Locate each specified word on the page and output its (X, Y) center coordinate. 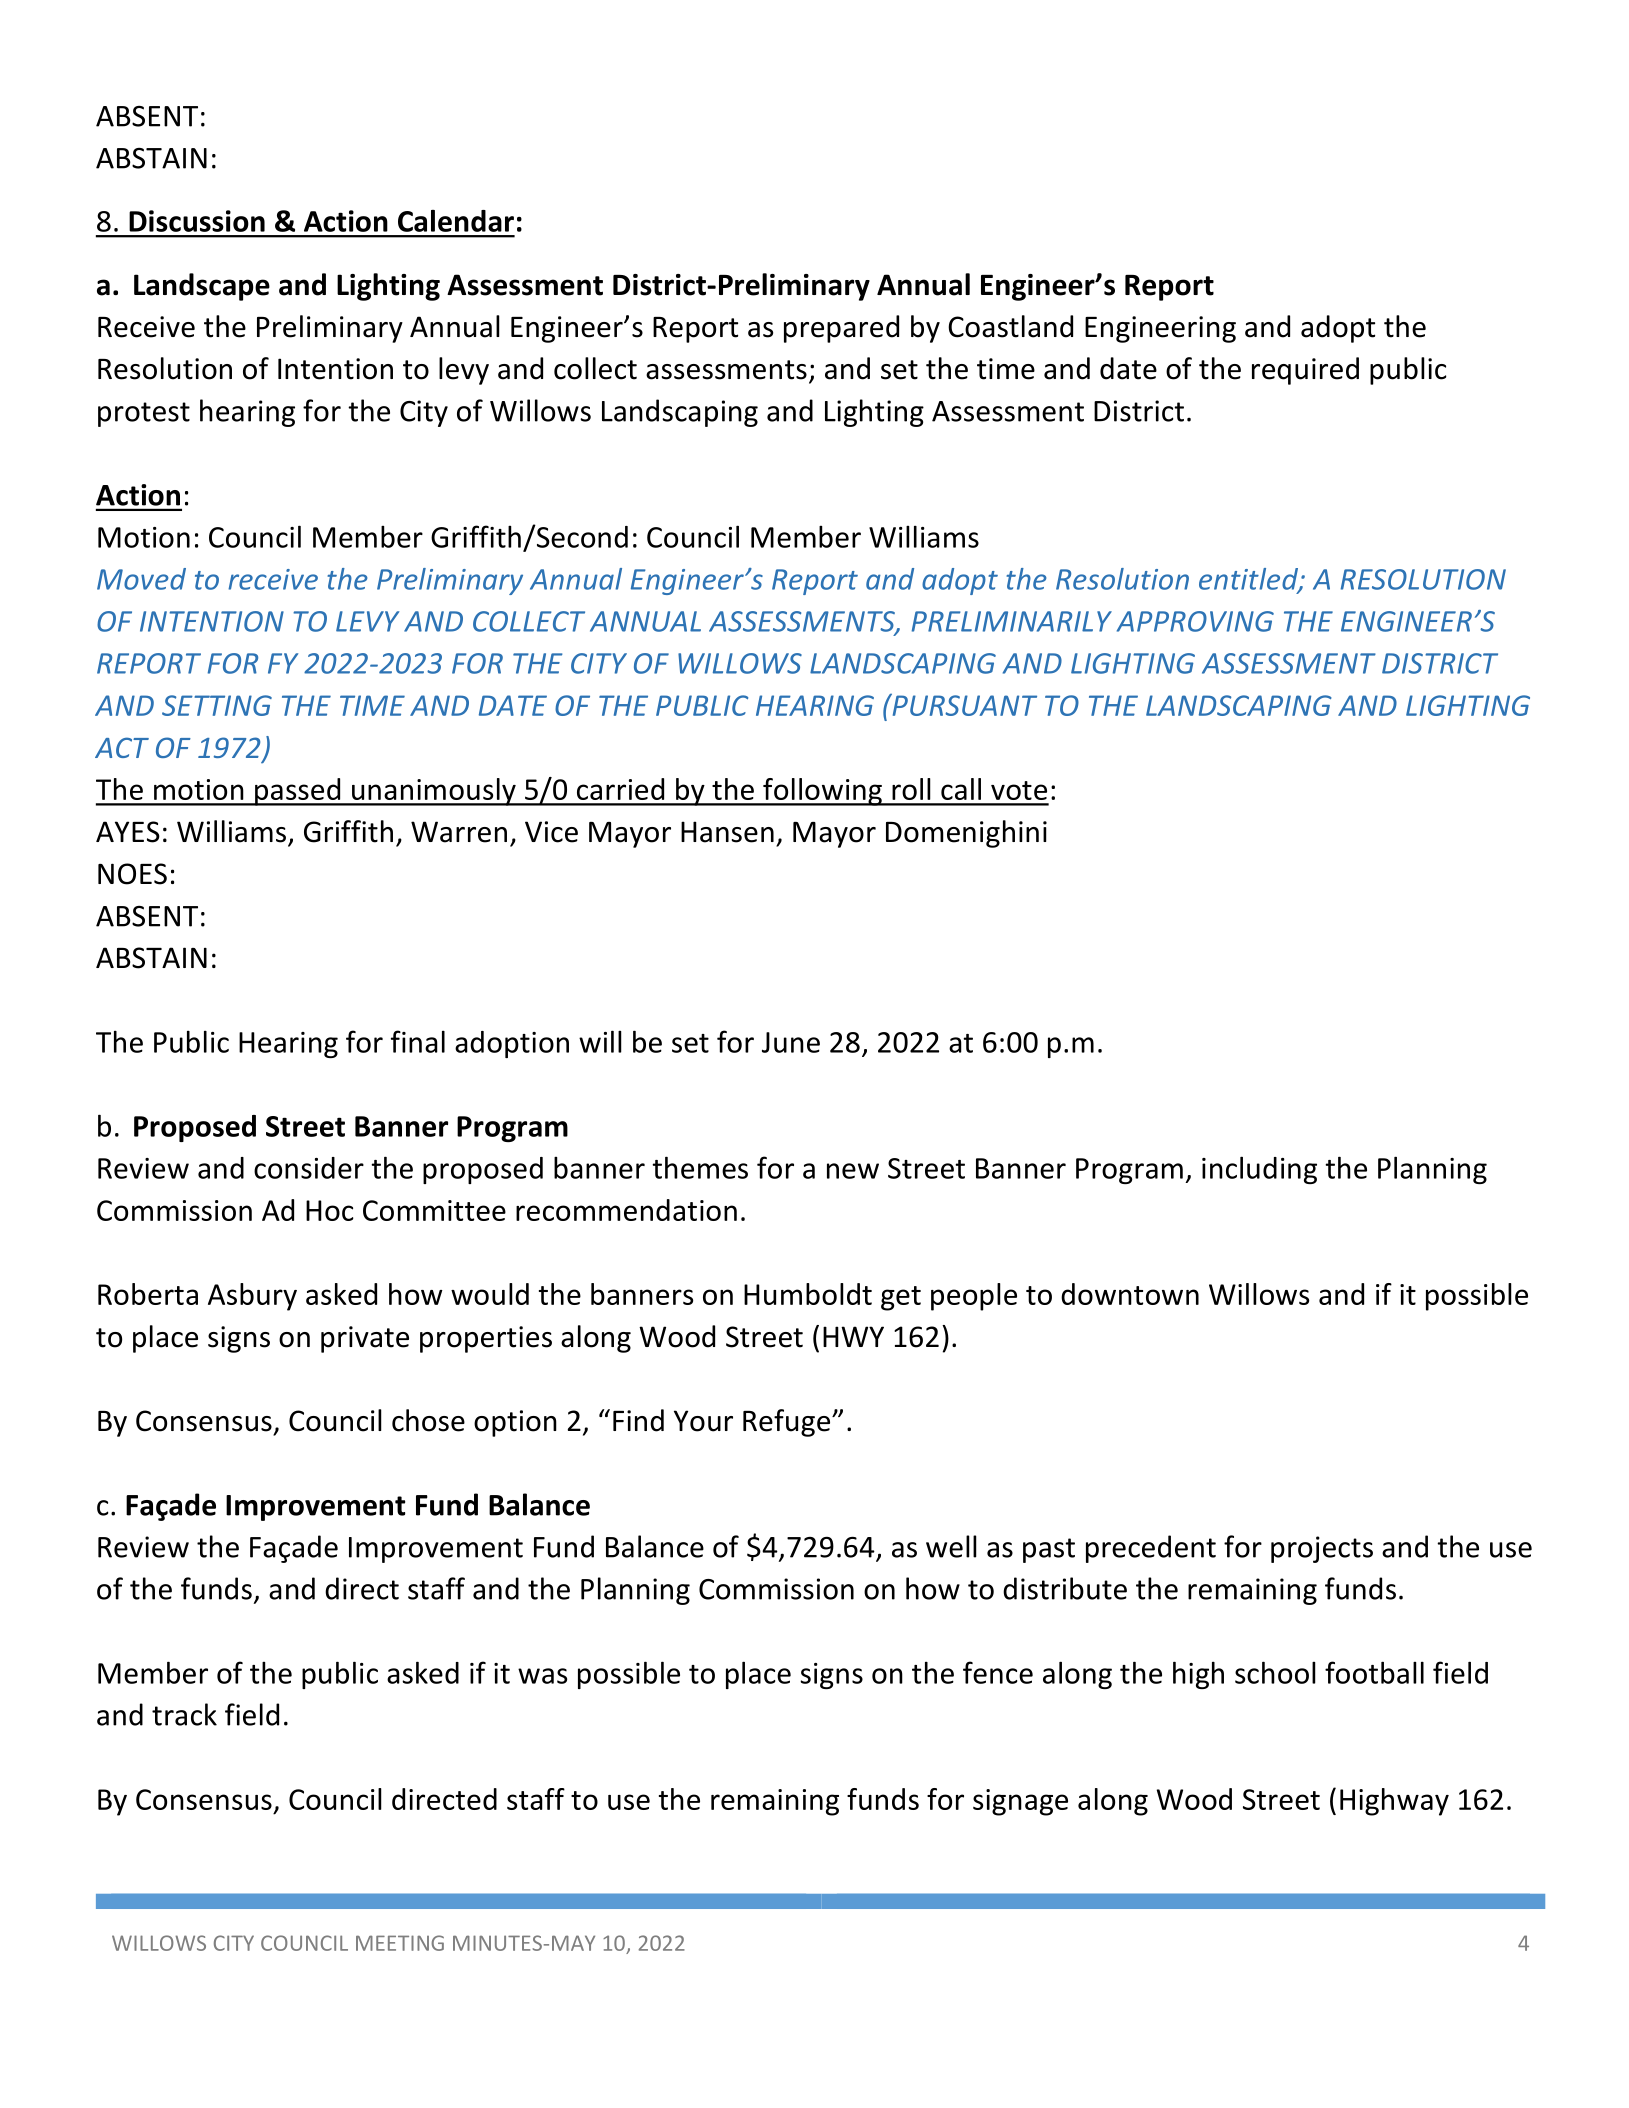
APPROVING (1195, 621)
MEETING (400, 1943)
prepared (841, 329)
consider (309, 1168)
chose (428, 1420)
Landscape (202, 287)
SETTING (217, 705)
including (1259, 1170)
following (822, 792)
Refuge (788, 1423)
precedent (1151, 1549)
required (1305, 371)
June (791, 1042)
